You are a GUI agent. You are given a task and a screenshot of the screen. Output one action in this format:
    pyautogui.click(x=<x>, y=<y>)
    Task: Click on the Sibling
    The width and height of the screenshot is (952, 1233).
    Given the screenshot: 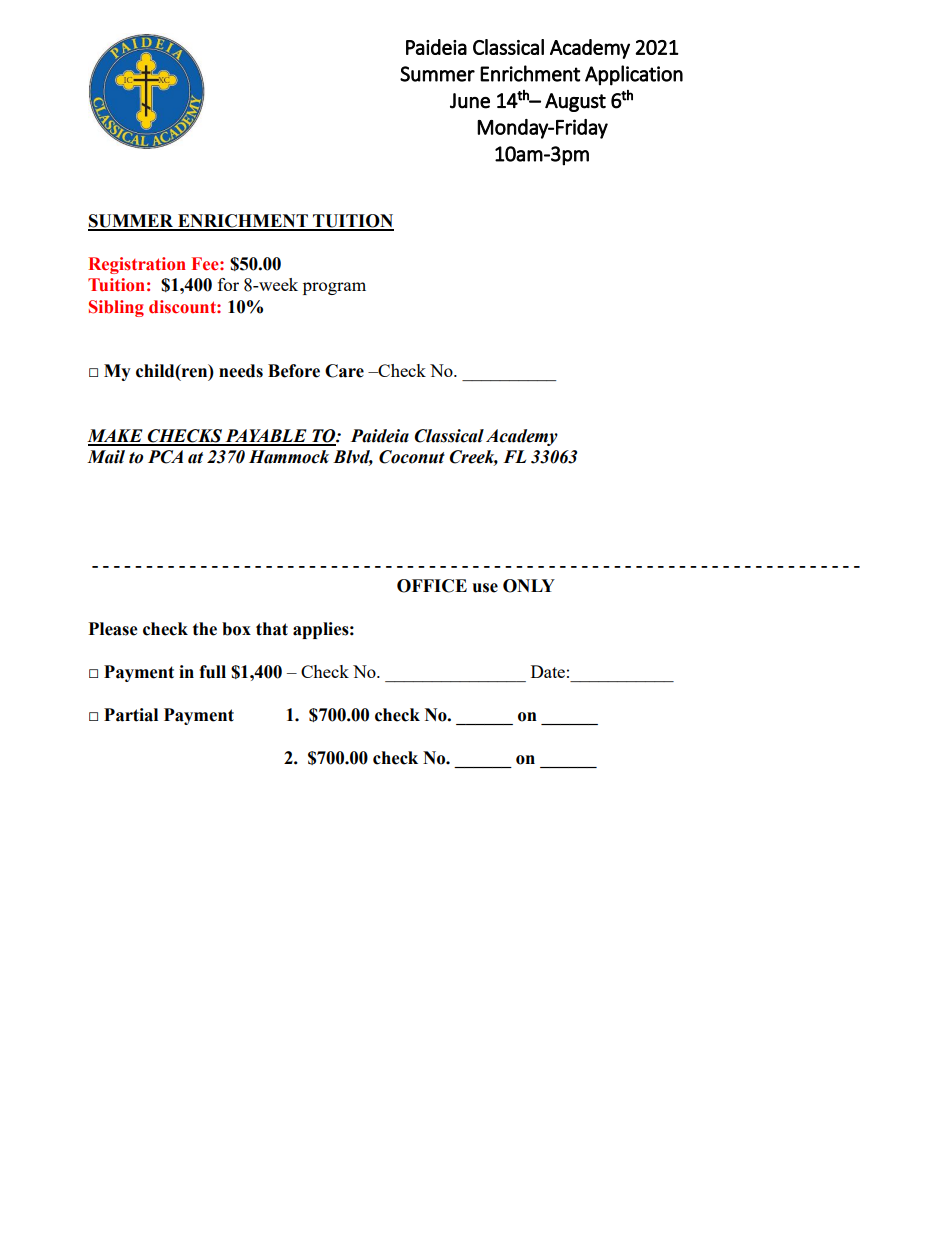 What is the action you would take?
    pyautogui.click(x=116, y=308)
